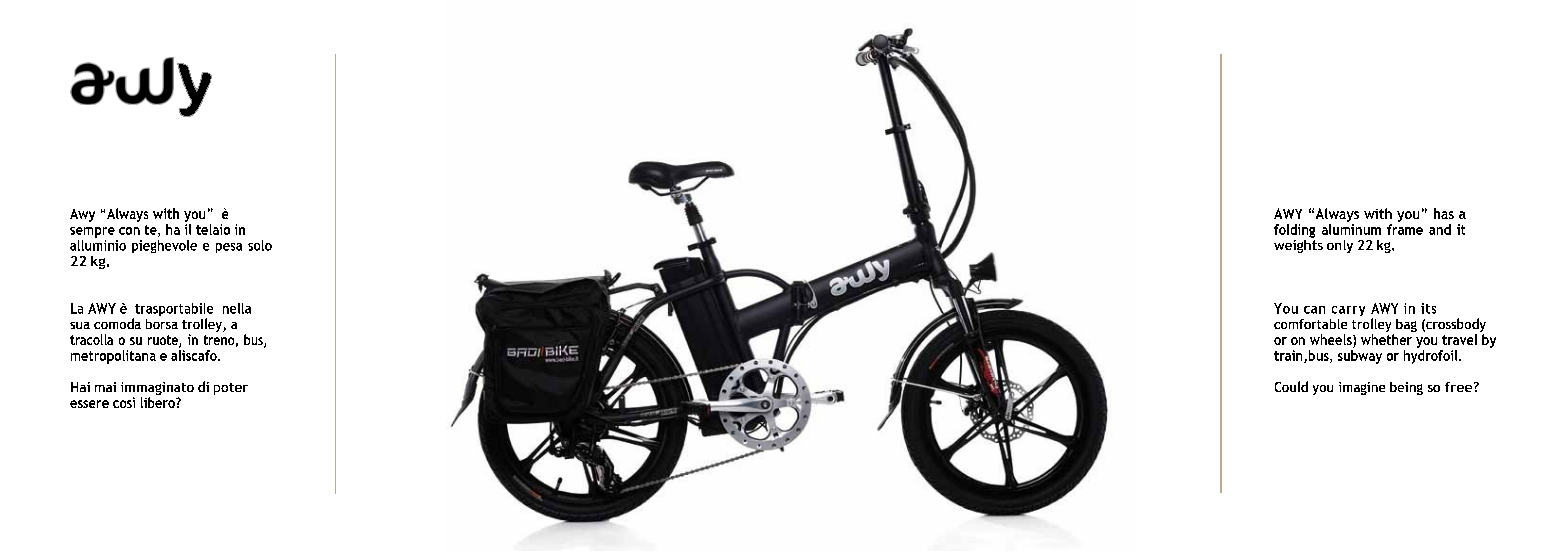 The image size is (1568, 552). I want to click on wheels, so click(1332, 341).
